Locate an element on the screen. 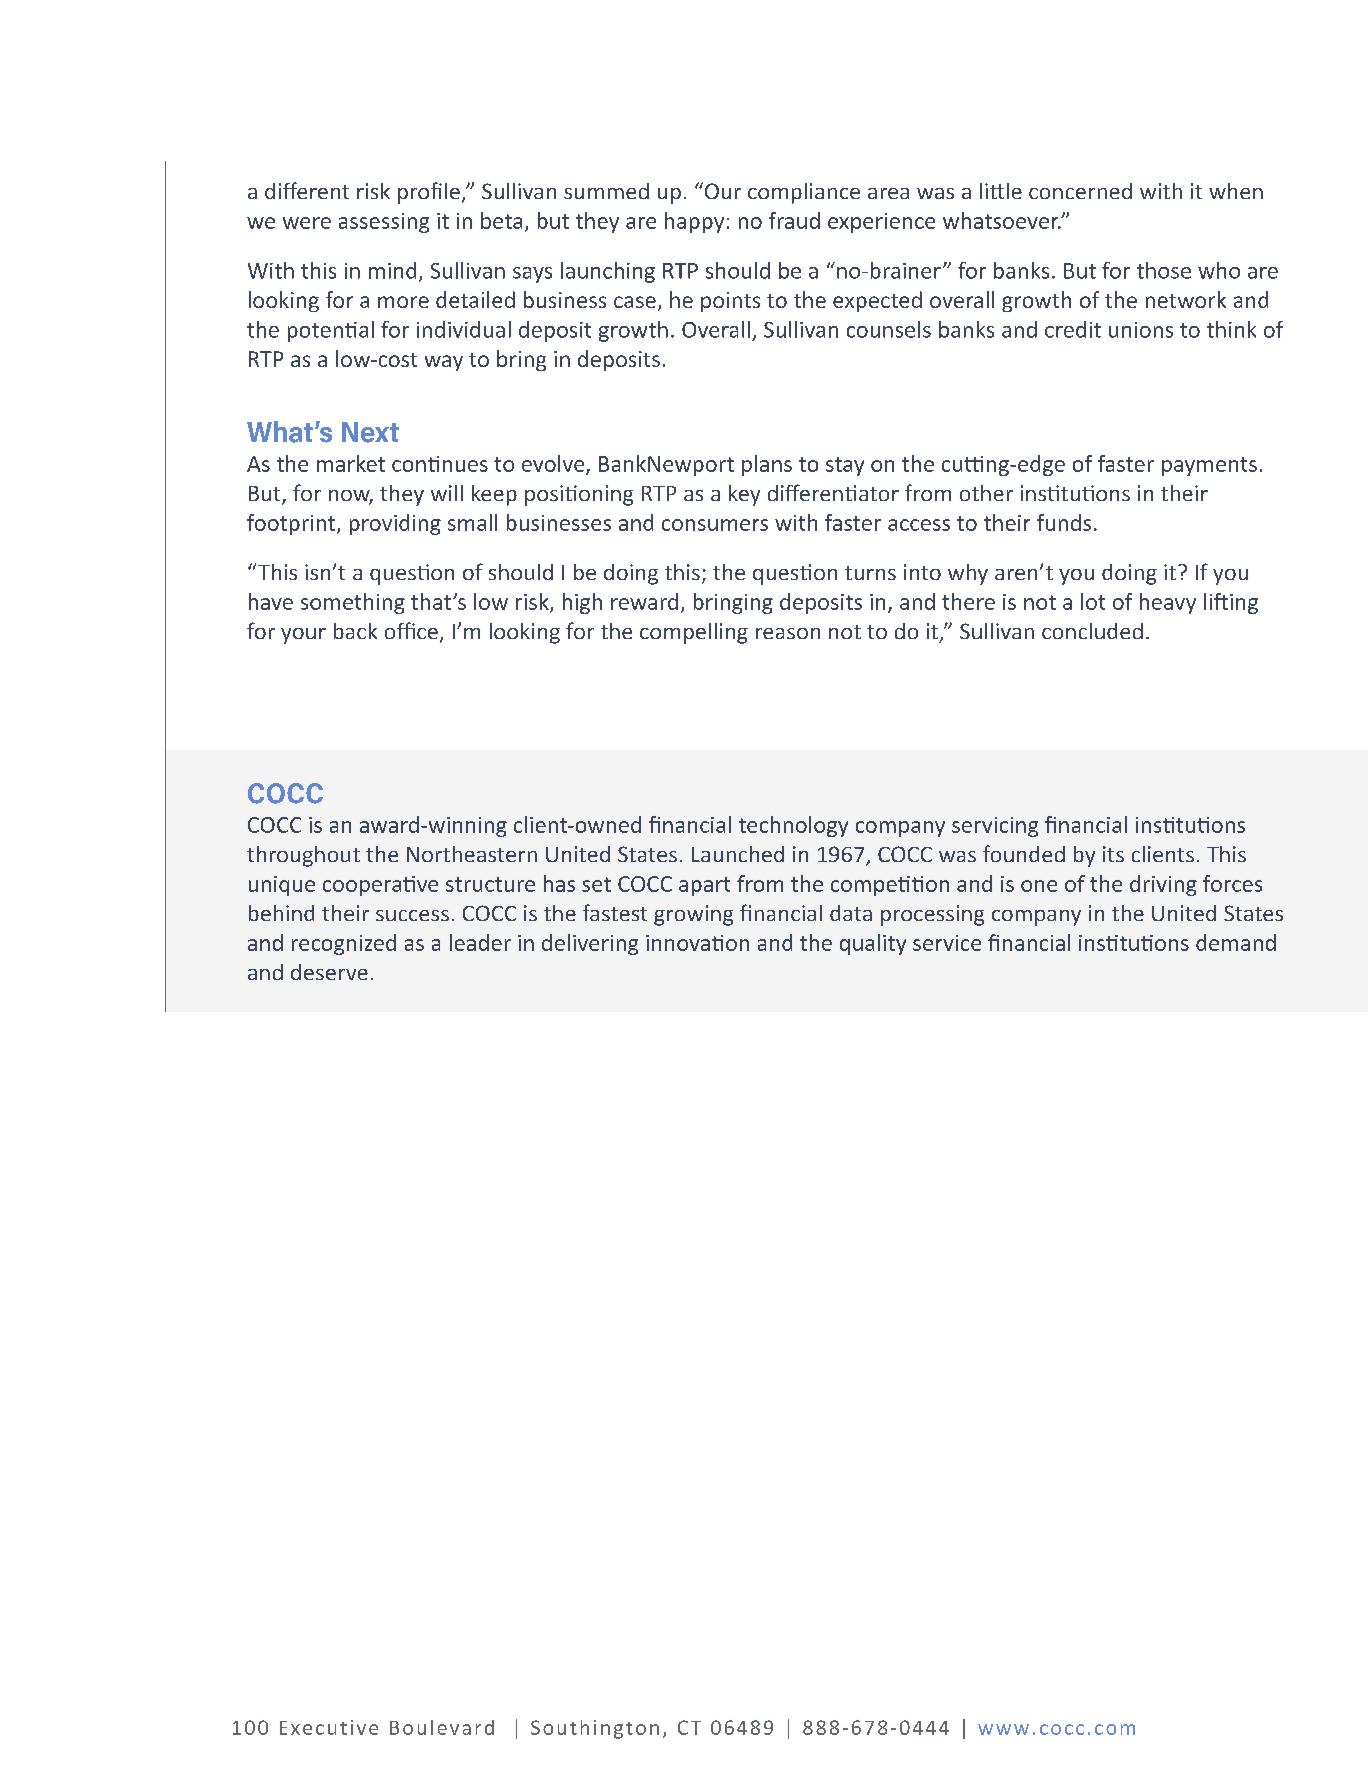 The image size is (1368, 1771). those is located at coordinates (1164, 270).
